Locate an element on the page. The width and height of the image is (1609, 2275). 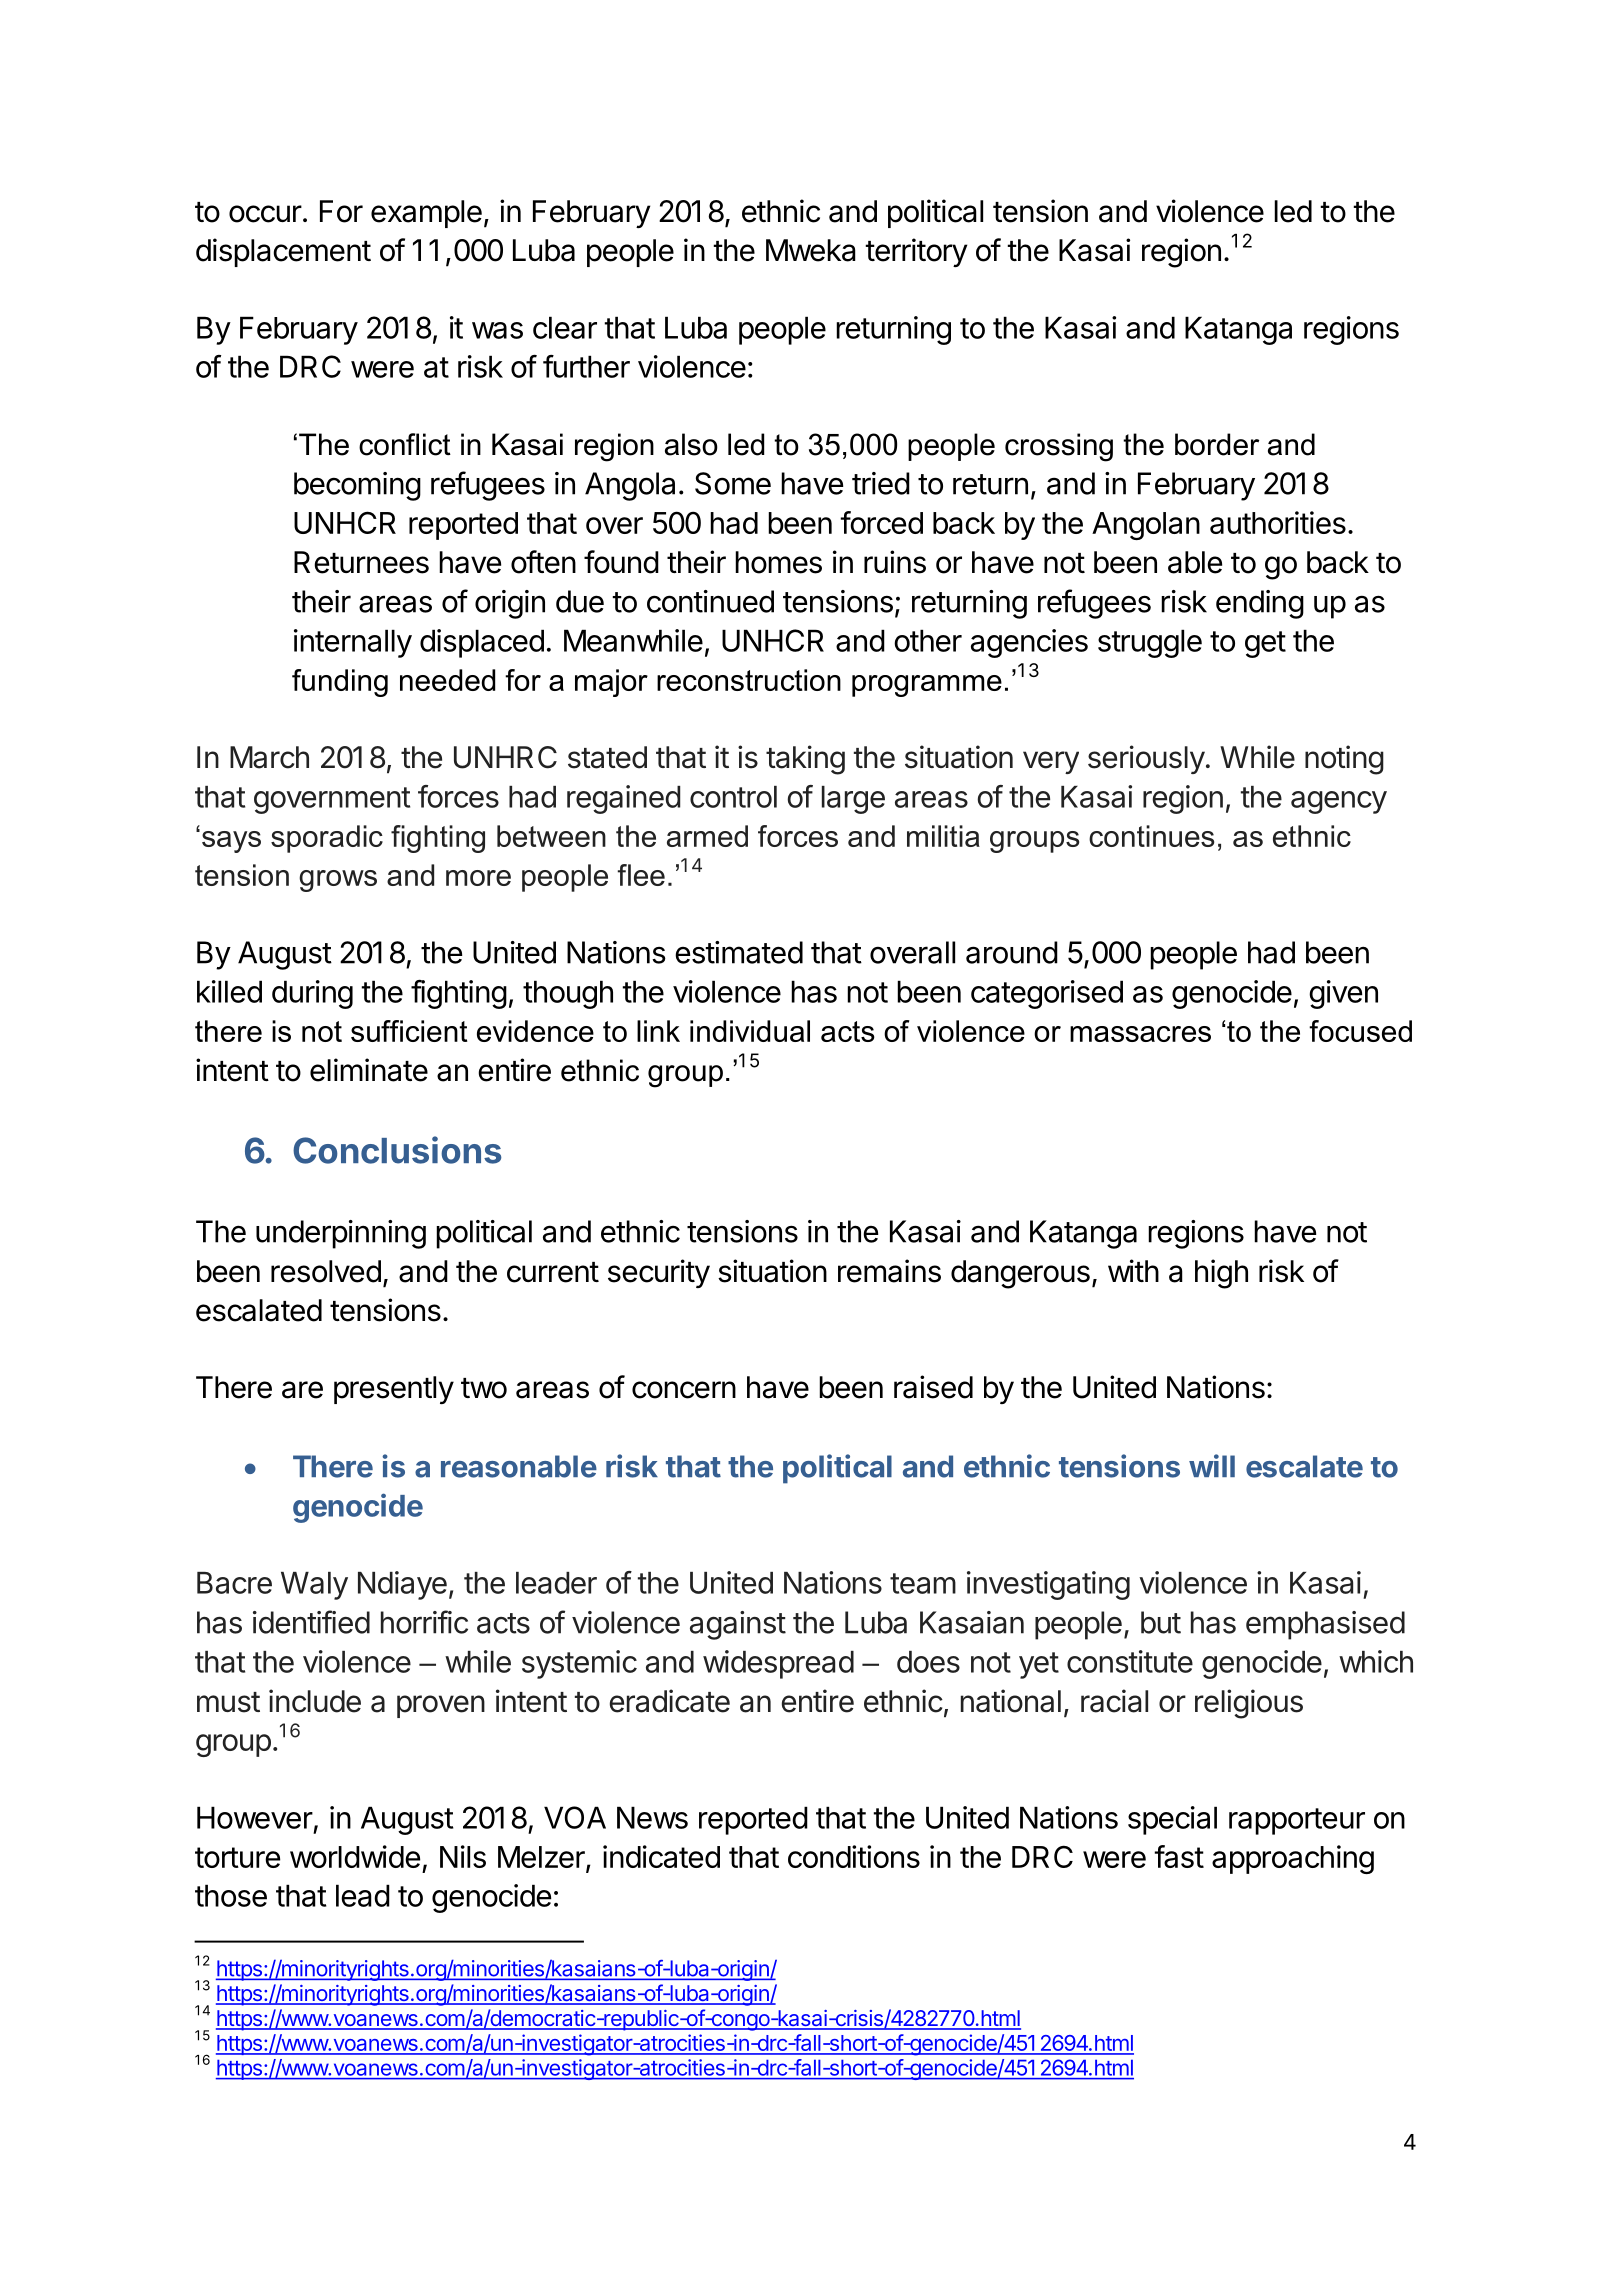
conditions is located at coordinates (854, 1856).
